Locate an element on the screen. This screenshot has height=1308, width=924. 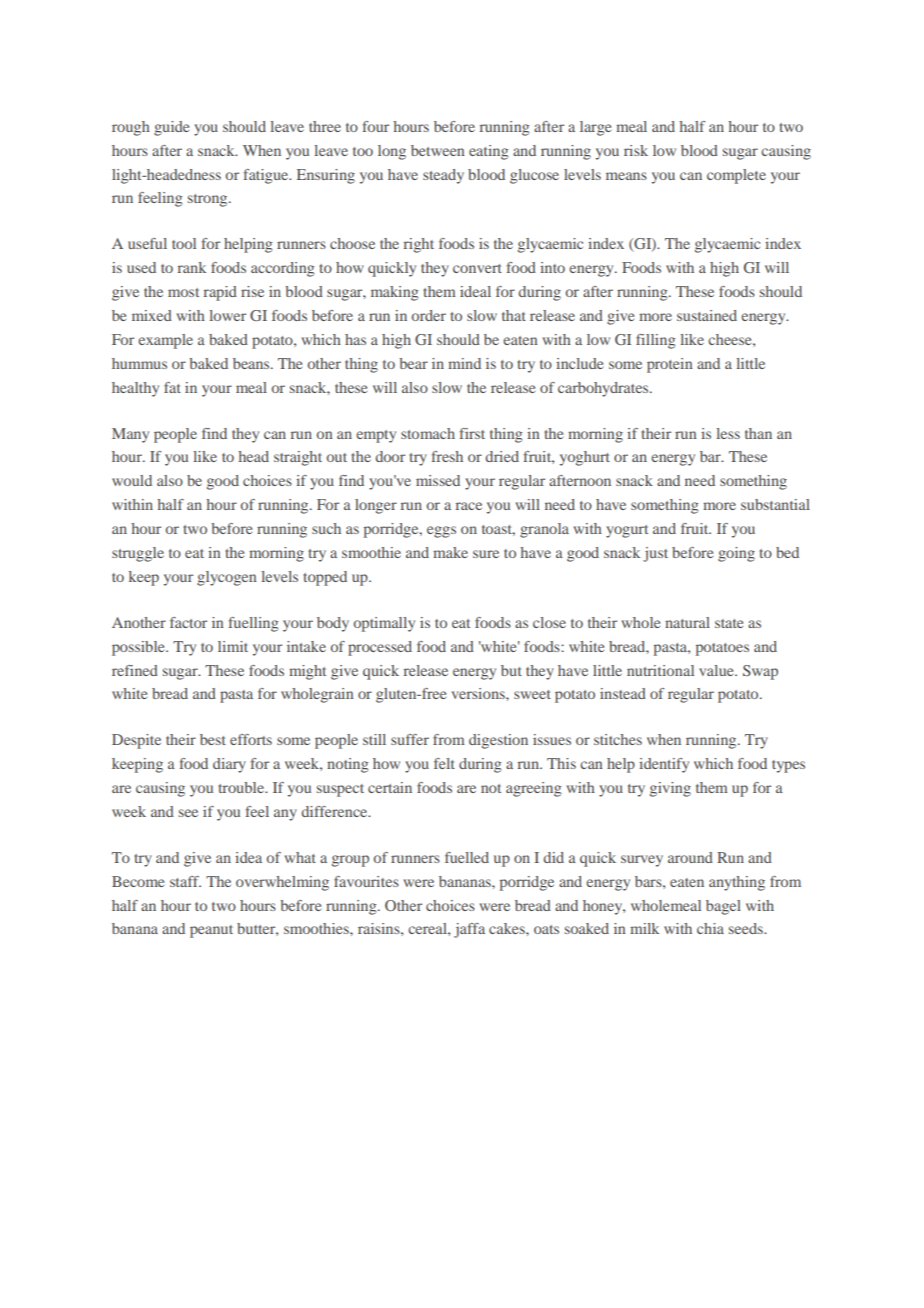
guide is located at coordinates (171, 128).
